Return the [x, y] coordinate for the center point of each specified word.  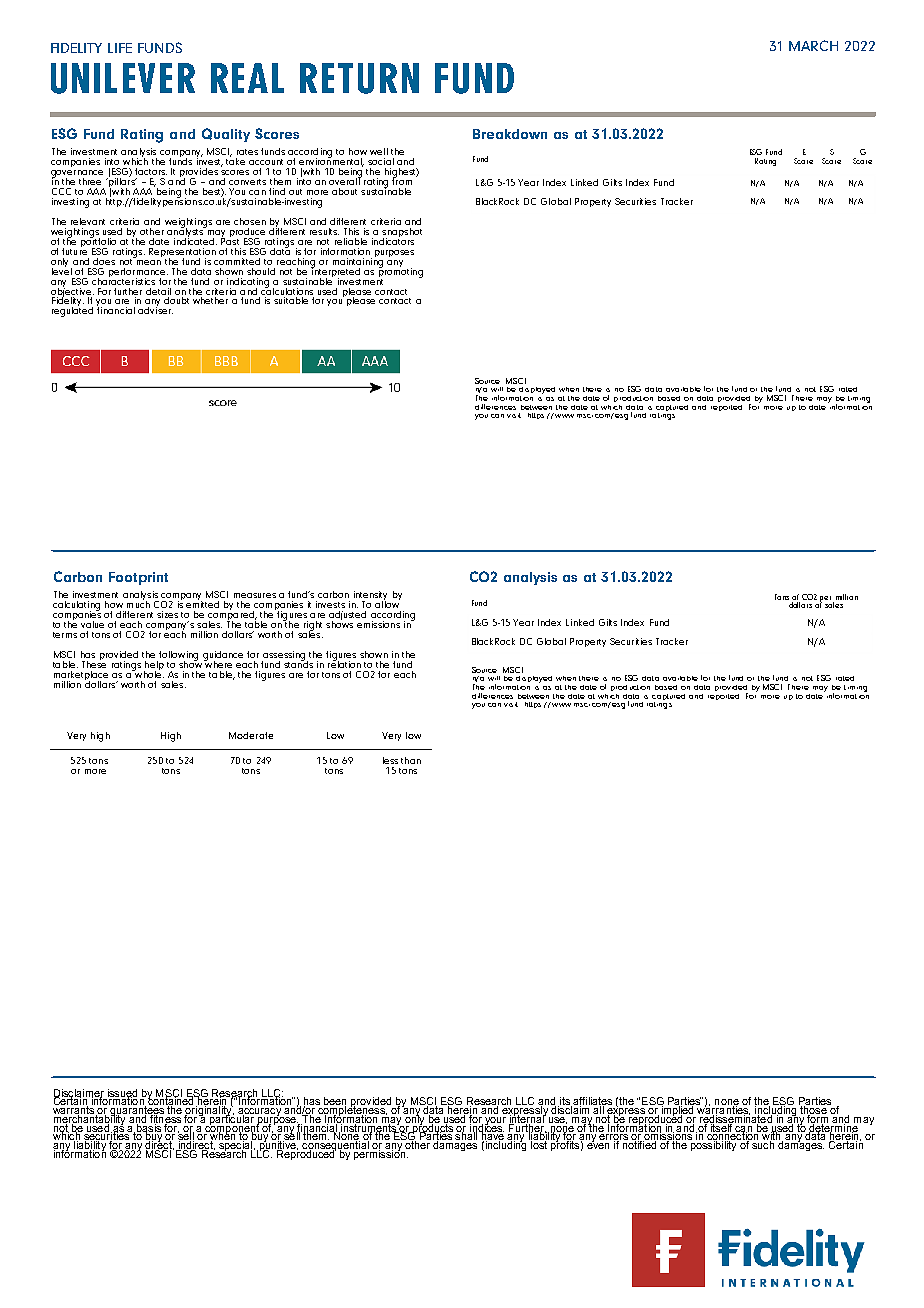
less [390, 760]
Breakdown [510, 134]
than [411, 760]
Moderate [251, 735]
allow [387, 603]
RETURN [359, 78]
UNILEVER [123, 78]
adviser [155, 309]
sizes [167, 614]
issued [122, 1094]
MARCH [813, 45]
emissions [378, 624]
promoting [401, 272]
